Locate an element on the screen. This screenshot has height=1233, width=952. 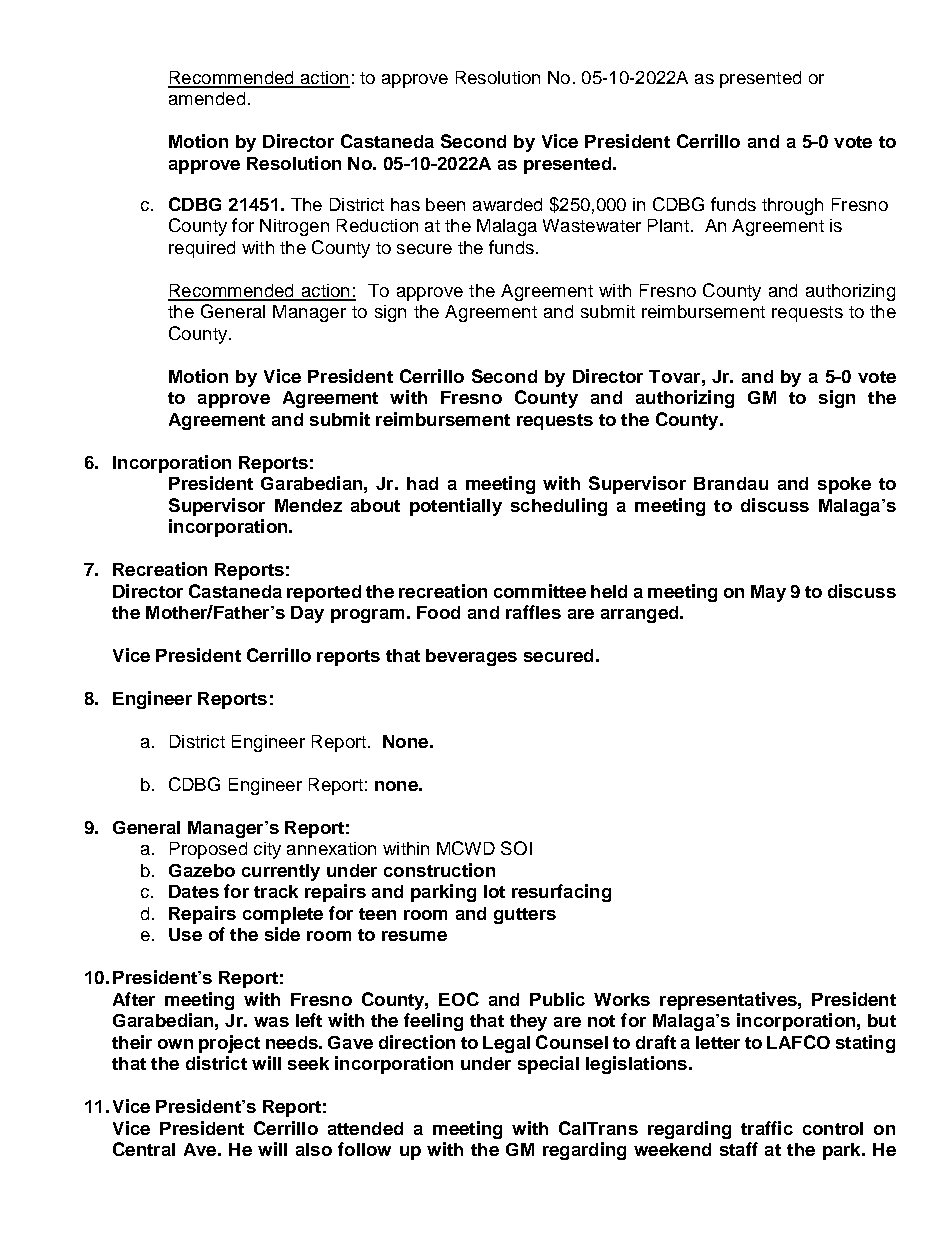
SOI is located at coordinates (516, 848).
